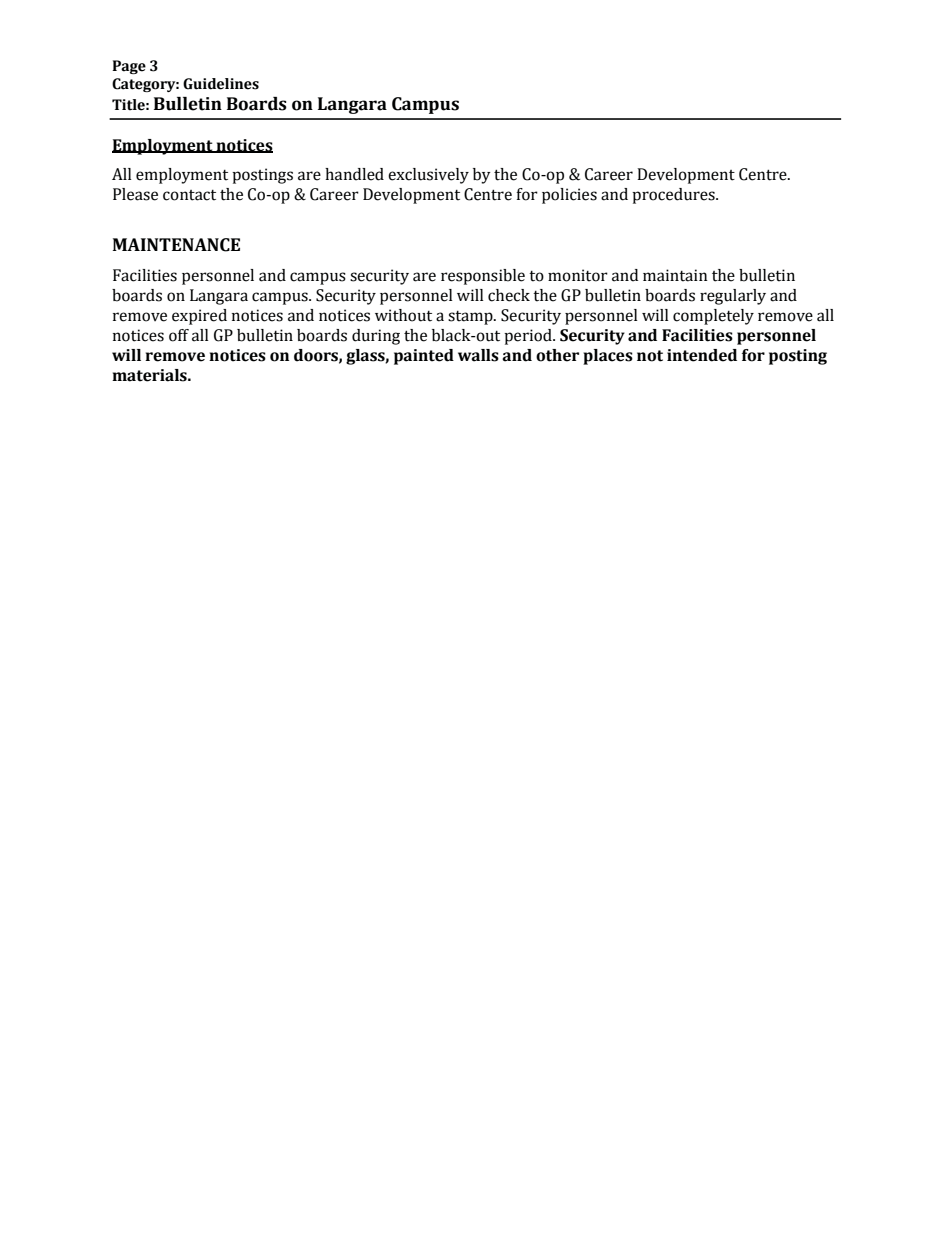 The image size is (952, 1233). Describe the element at coordinates (221, 84) in the screenshot. I see `Guidelines` at that location.
